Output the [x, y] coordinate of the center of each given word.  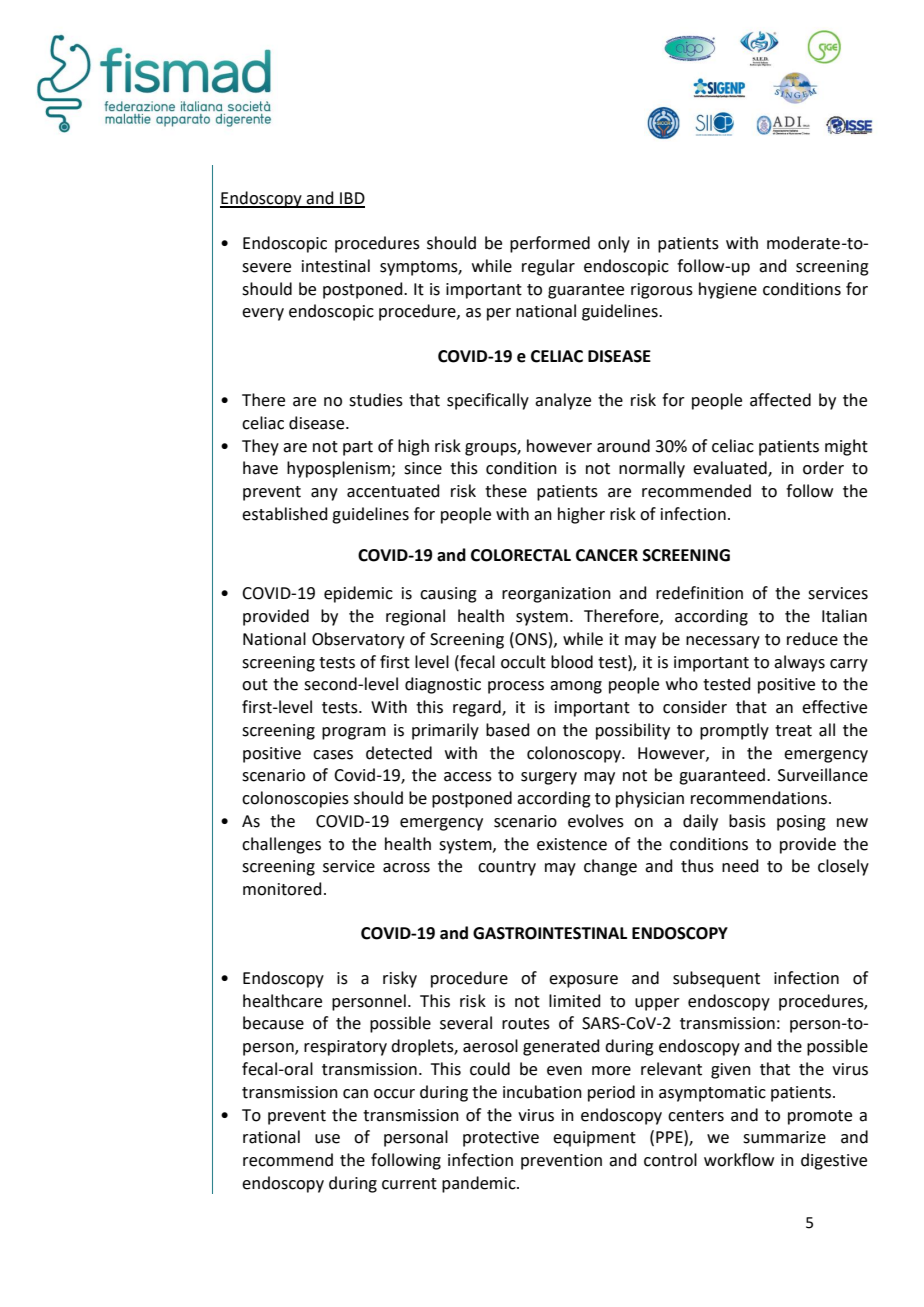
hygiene [728, 290]
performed [550, 244]
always [799, 663]
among [576, 687]
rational [271, 1137]
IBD [351, 199]
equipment [594, 1139]
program [354, 733]
